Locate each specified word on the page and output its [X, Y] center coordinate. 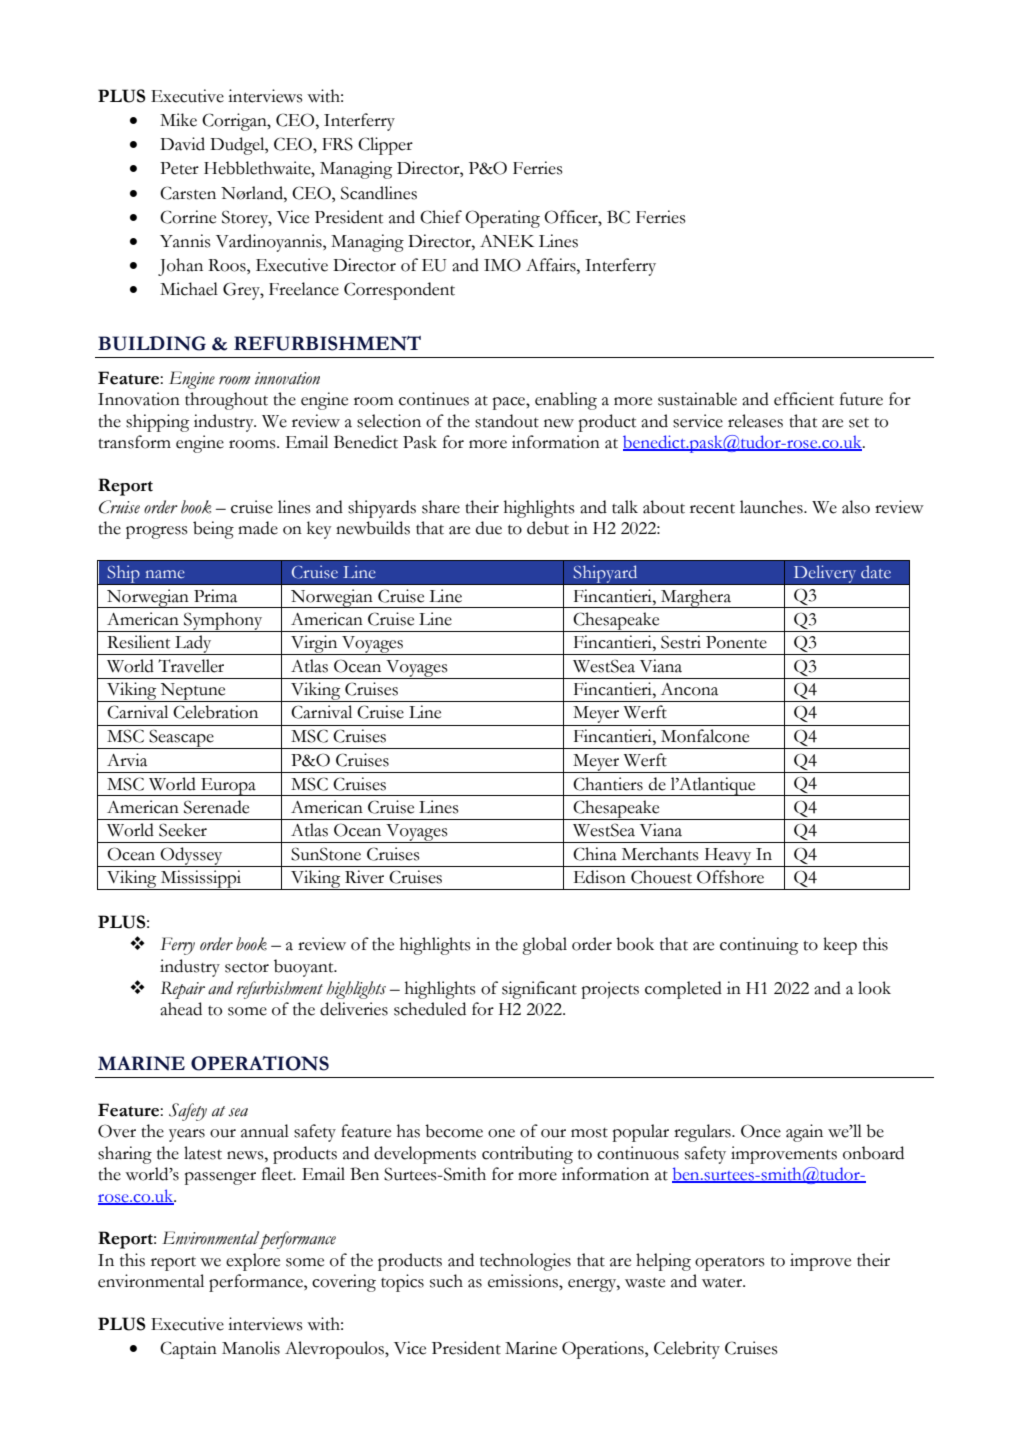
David [182, 144]
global [544, 946]
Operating [502, 219]
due [489, 528]
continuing [759, 946]
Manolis [251, 1348]
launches [772, 507]
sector [247, 968]
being [213, 530]
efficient [804, 399]
